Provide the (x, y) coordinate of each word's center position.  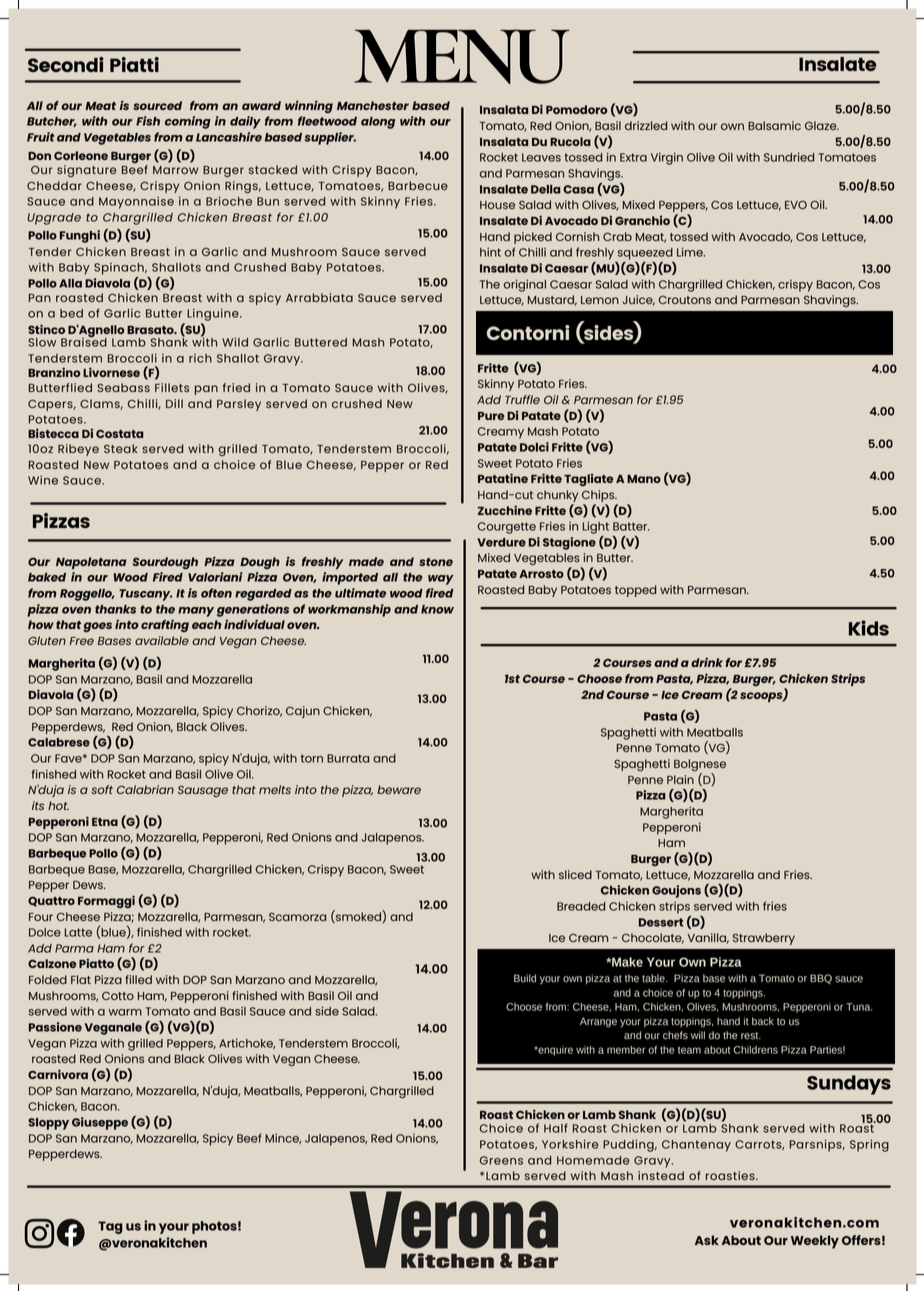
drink (707, 662)
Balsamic (774, 125)
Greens (501, 1160)
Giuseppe (100, 1123)
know (437, 609)
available (162, 640)
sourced (157, 105)
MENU (462, 56)
